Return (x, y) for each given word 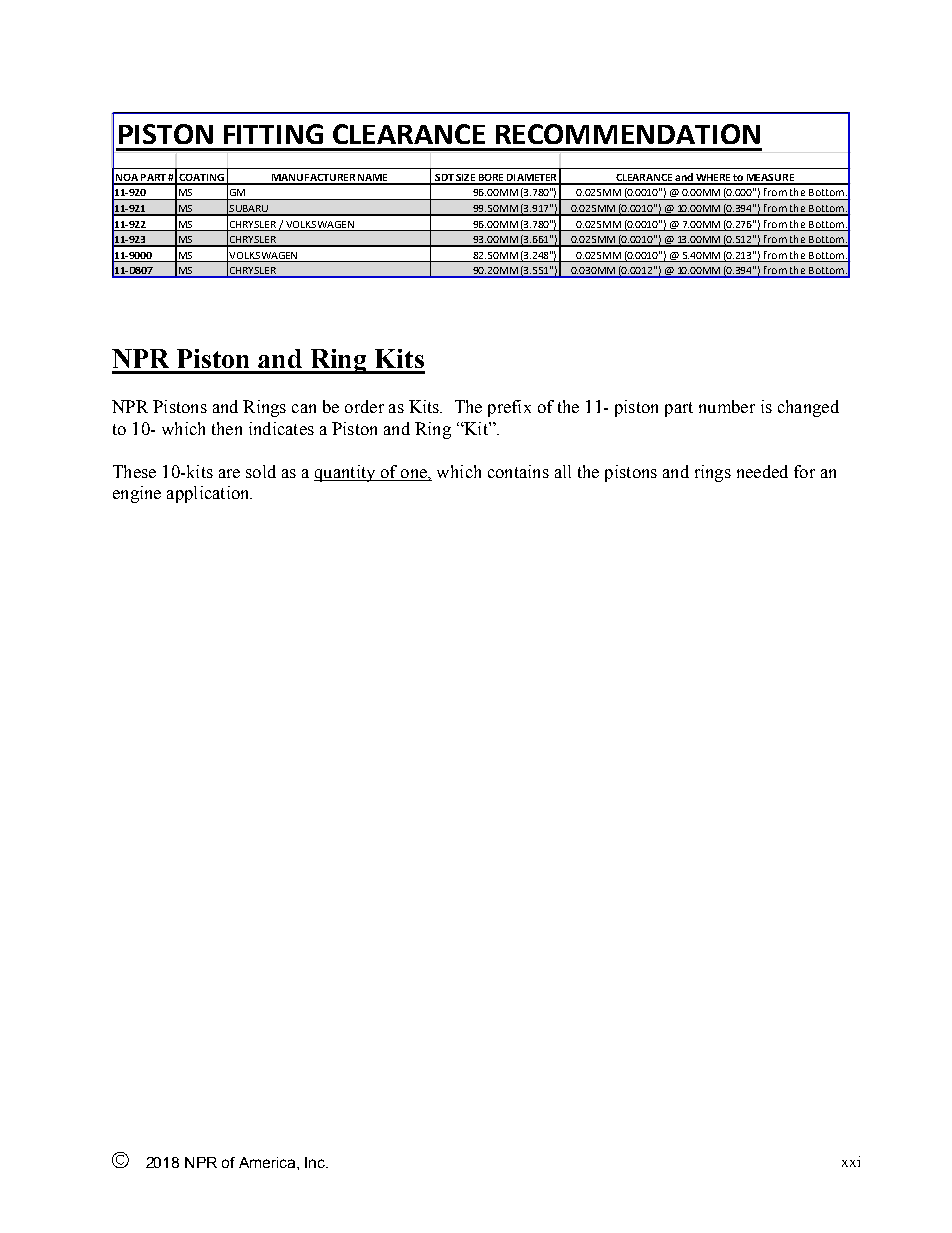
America (268, 1162)
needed (762, 471)
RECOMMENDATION (628, 134)
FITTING (273, 134)
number (727, 406)
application (209, 494)
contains (518, 471)
